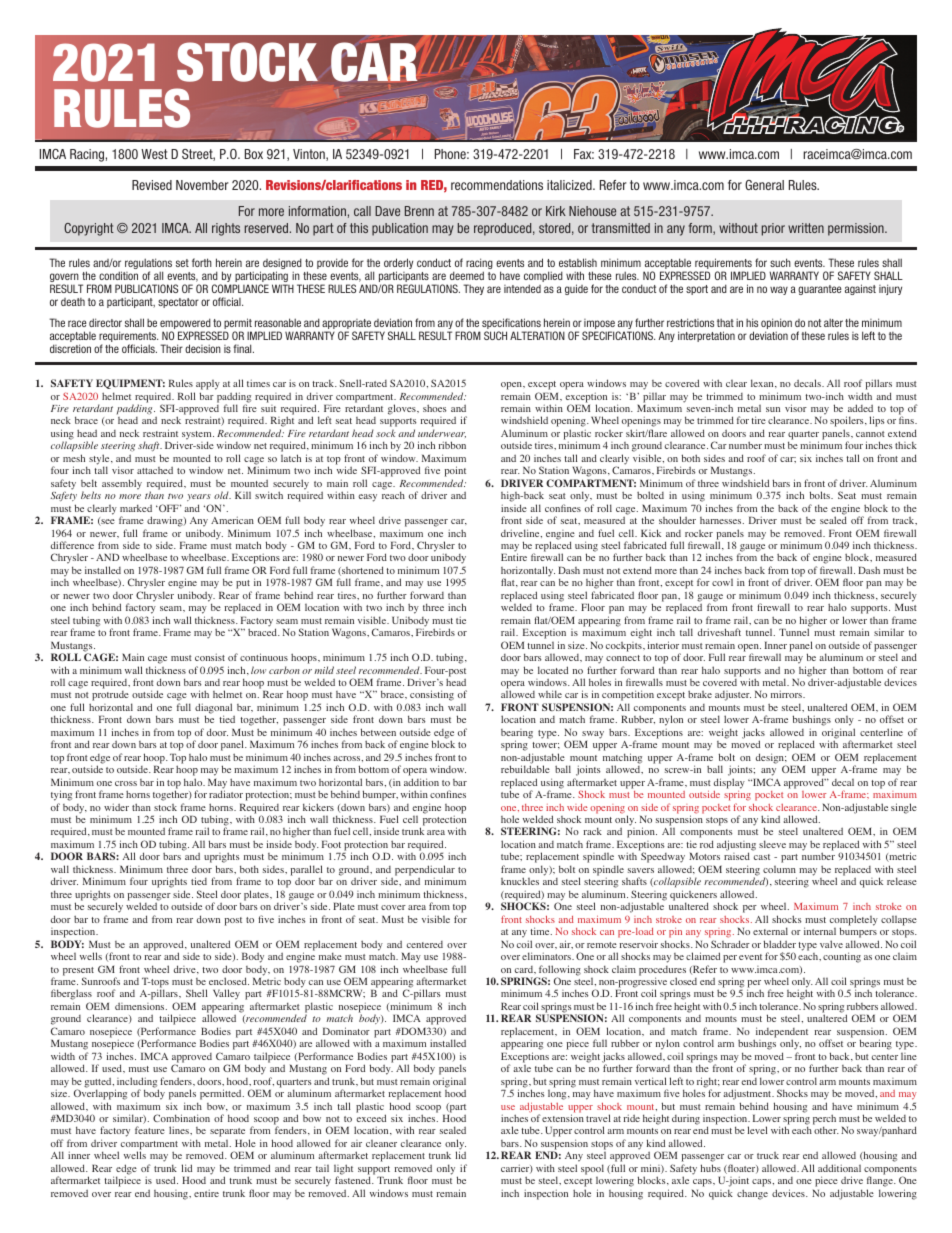 Image resolution: width=952 pixels, height=1233 pixels. I want to click on located, so click(553, 670).
